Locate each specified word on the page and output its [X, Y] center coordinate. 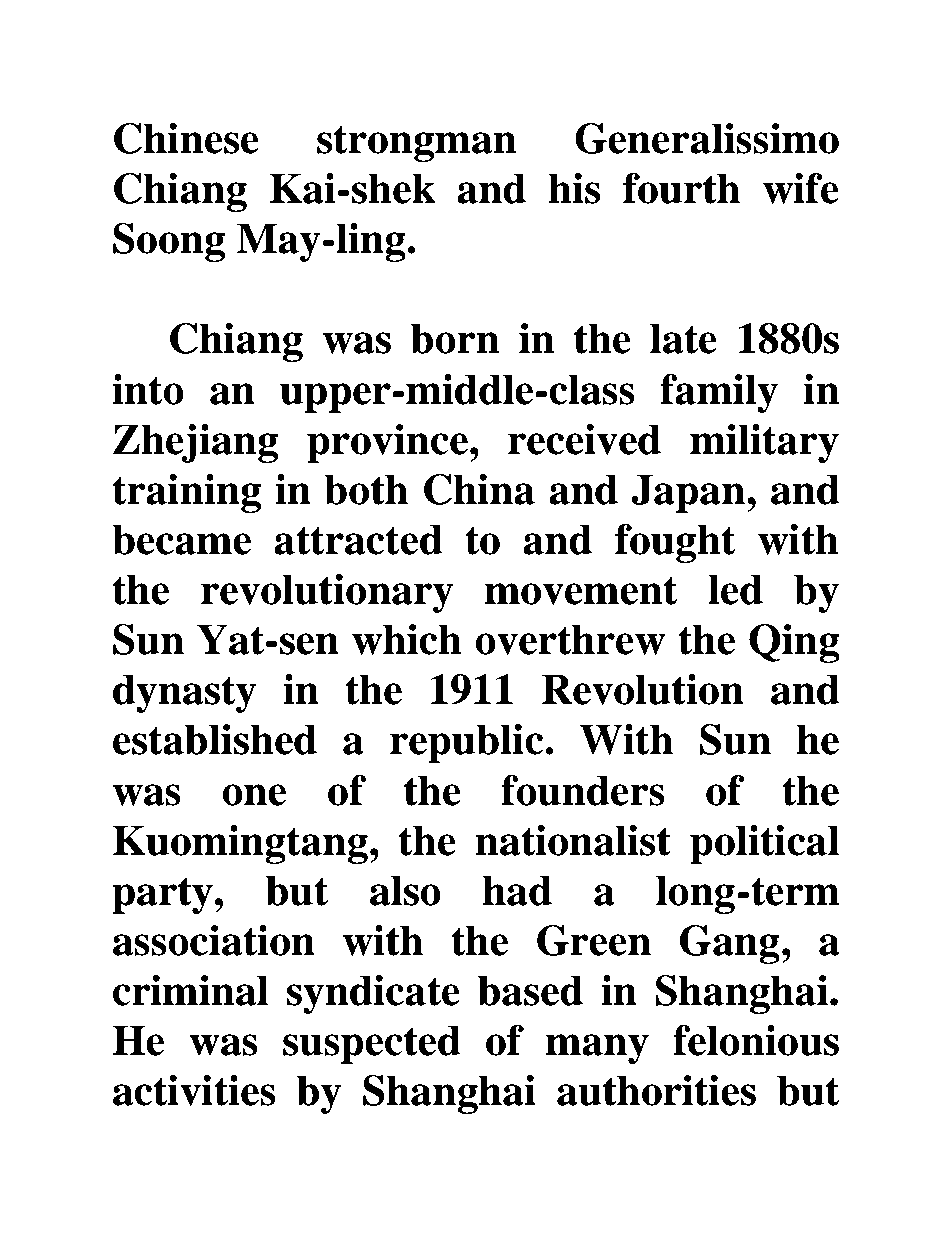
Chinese [186, 138]
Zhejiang [195, 443]
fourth [681, 188]
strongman [417, 143]
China [479, 489]
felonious [756, 1040]
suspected [372, 1044]
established [215, 739]
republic [468, 743]
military [764, 443]
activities [194, 1090]
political [764, 844]
